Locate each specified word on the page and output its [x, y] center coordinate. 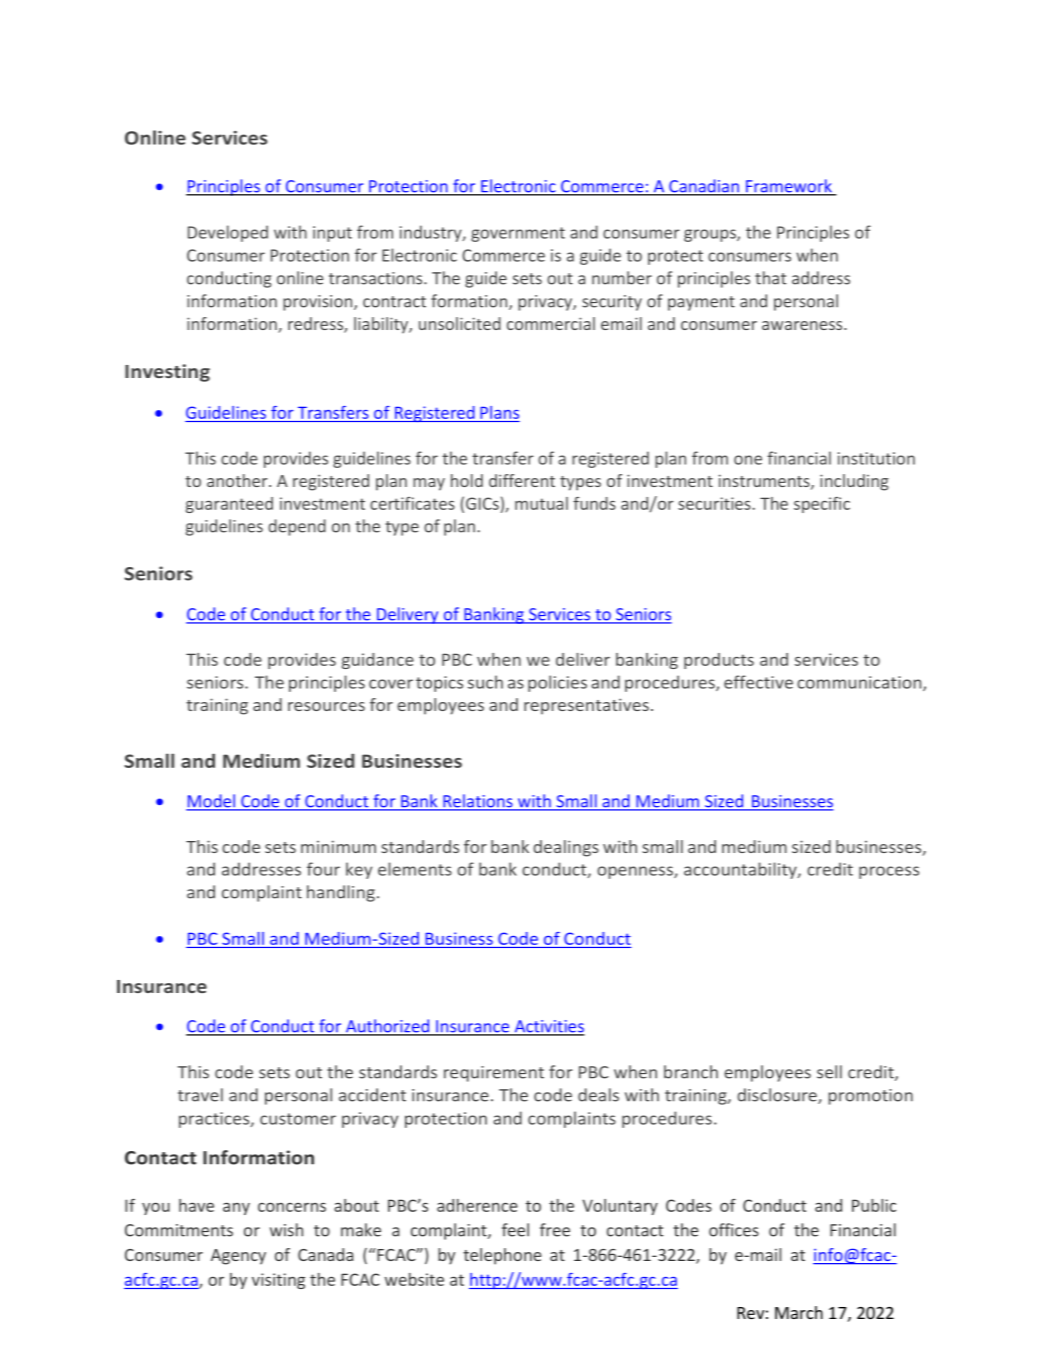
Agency [238, 1257]
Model [212, 802]
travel [200, 1095]
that [770, 278]
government [518, 234]
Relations [478, 802]
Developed [228, 233]
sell [829, 1072]
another [238, 480]
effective [758, 682]
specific [822, 505]
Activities [548, 1027]
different [522, 480]
